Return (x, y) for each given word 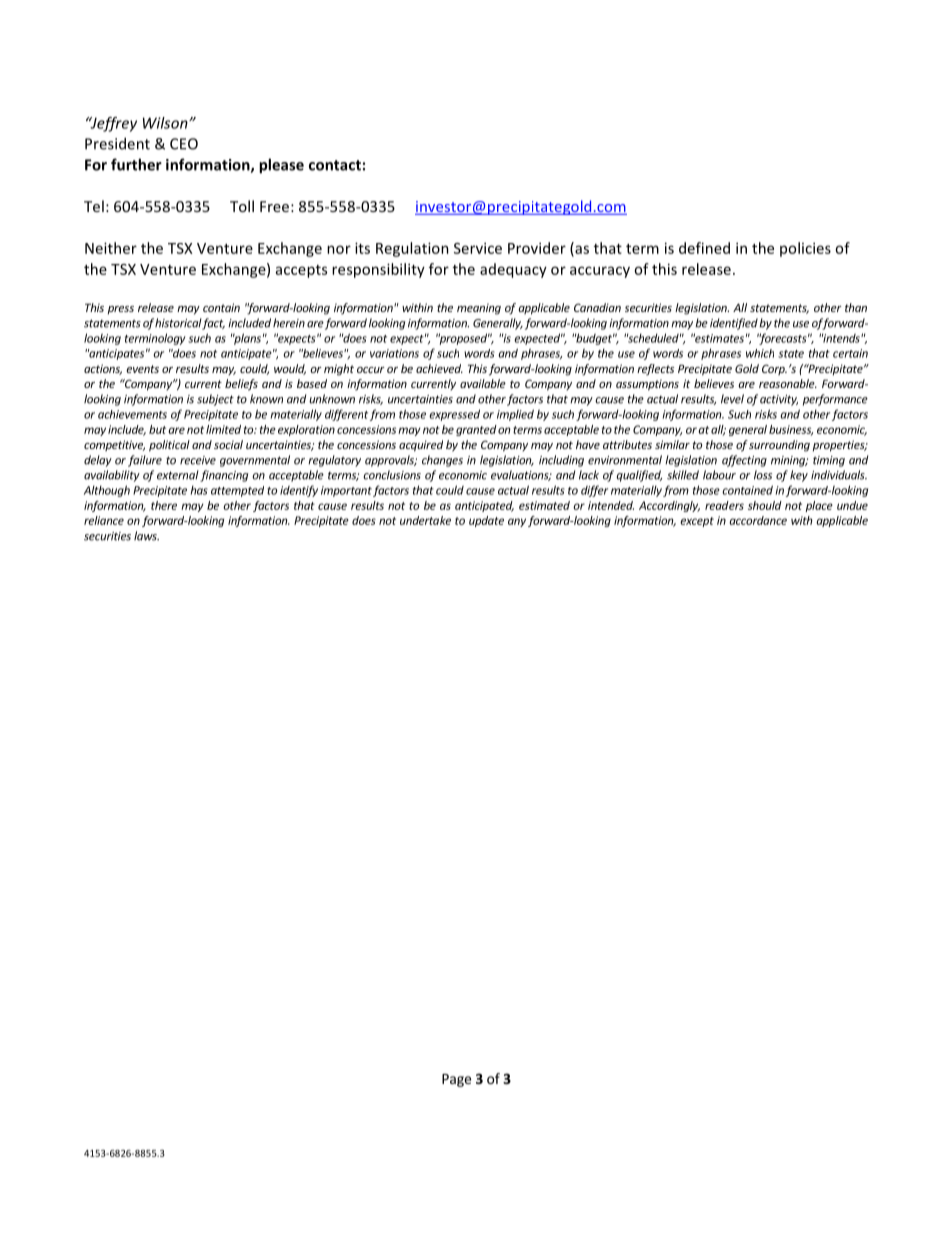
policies (805, 249)
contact (335, 165)
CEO (184, 144)
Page (456, 1080)
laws (146, 536)
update (486, 521)
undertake (425, 520)
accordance (758, 520)
